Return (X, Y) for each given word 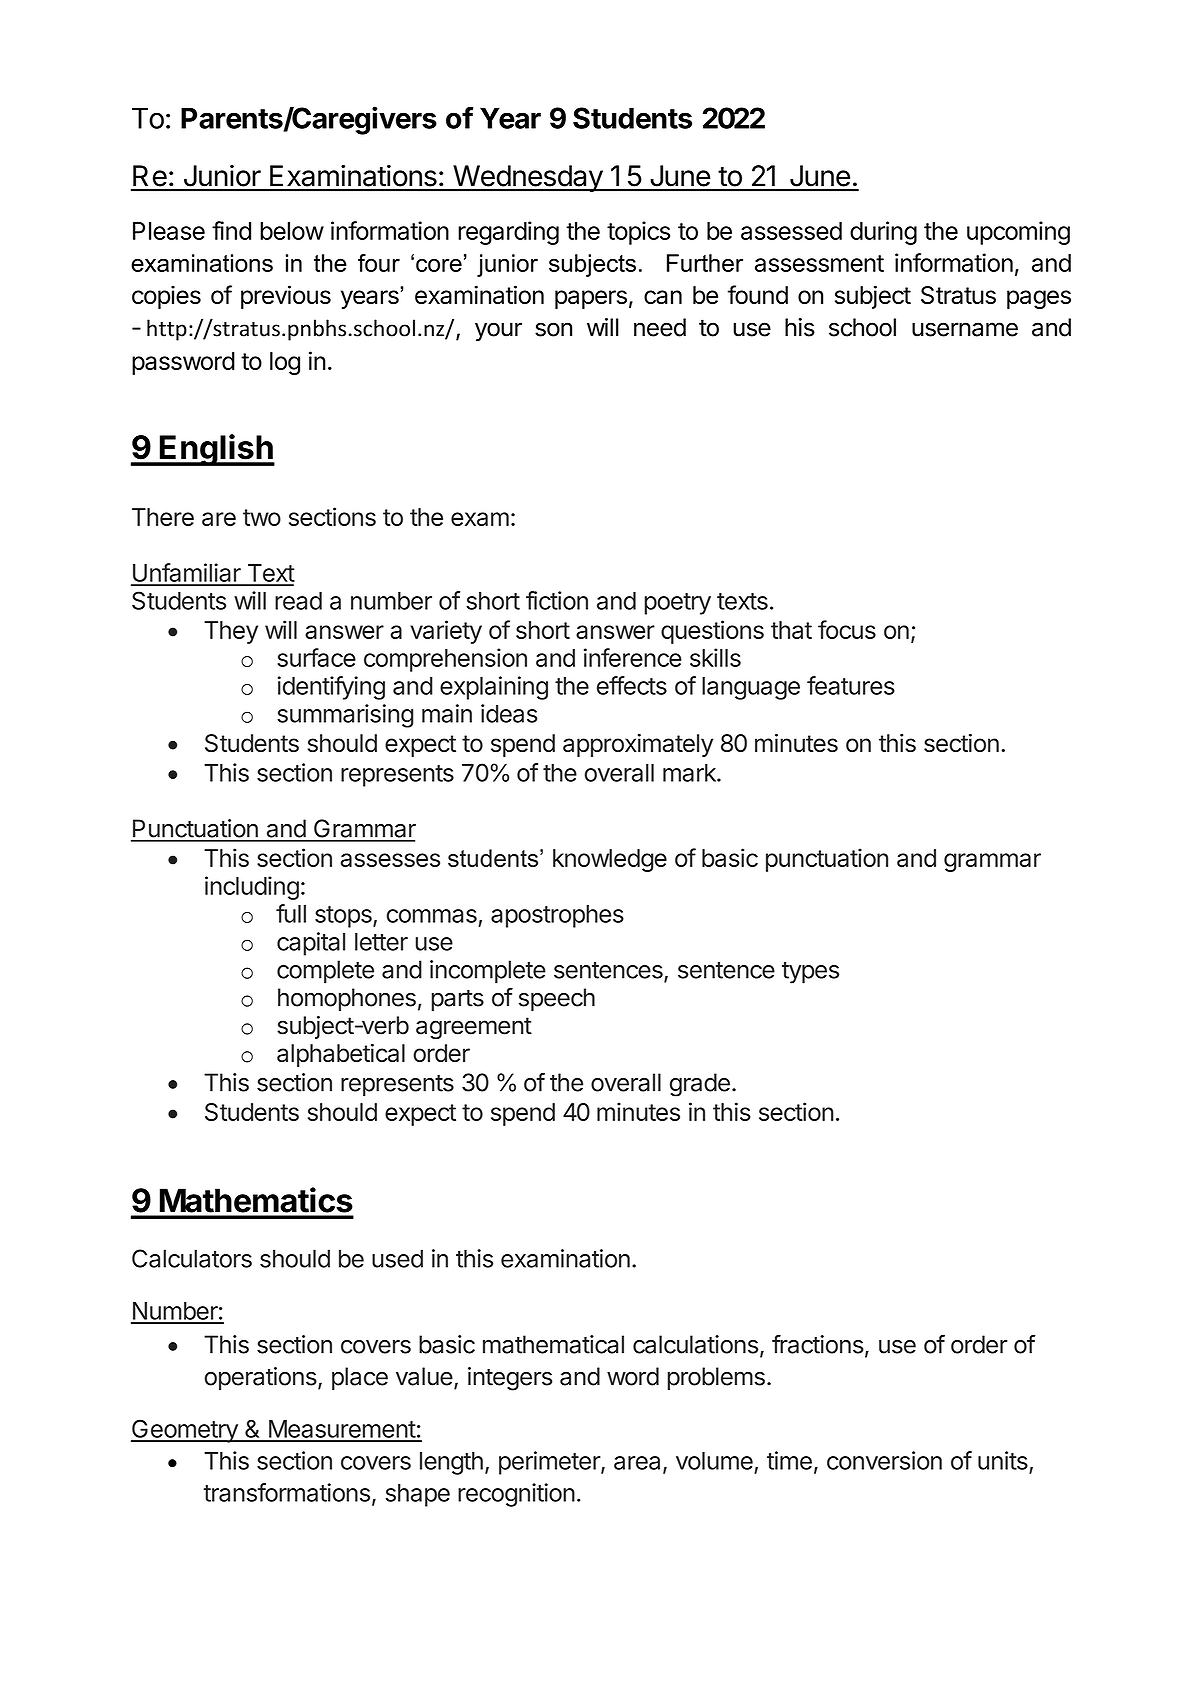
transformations (286, 1492)
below (292, 231)
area (637, 1463)
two (262, 517)
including (252, 888)
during (883, 233)
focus (847, 629)
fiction (557, 600)
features (851, 685)
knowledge (610, 860)
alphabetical (341, 1055)
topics (638, 233)
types (810, 973)
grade (700, 1085)
